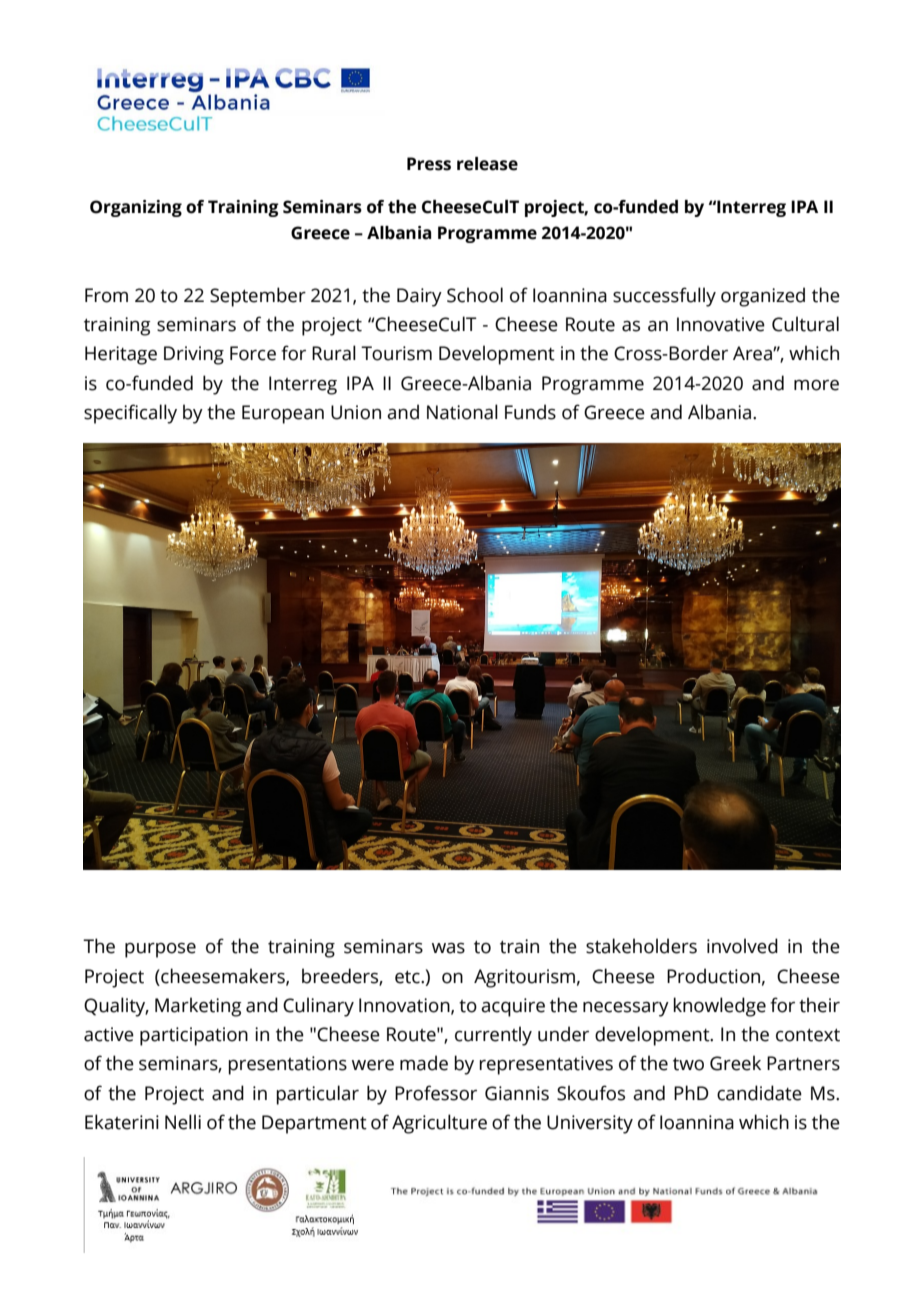 The height and width of the page is (1308, 924). What do you see at coordinates (436, 1093) in the page?
I see `Professor` at bounding box center [436, 1093].
